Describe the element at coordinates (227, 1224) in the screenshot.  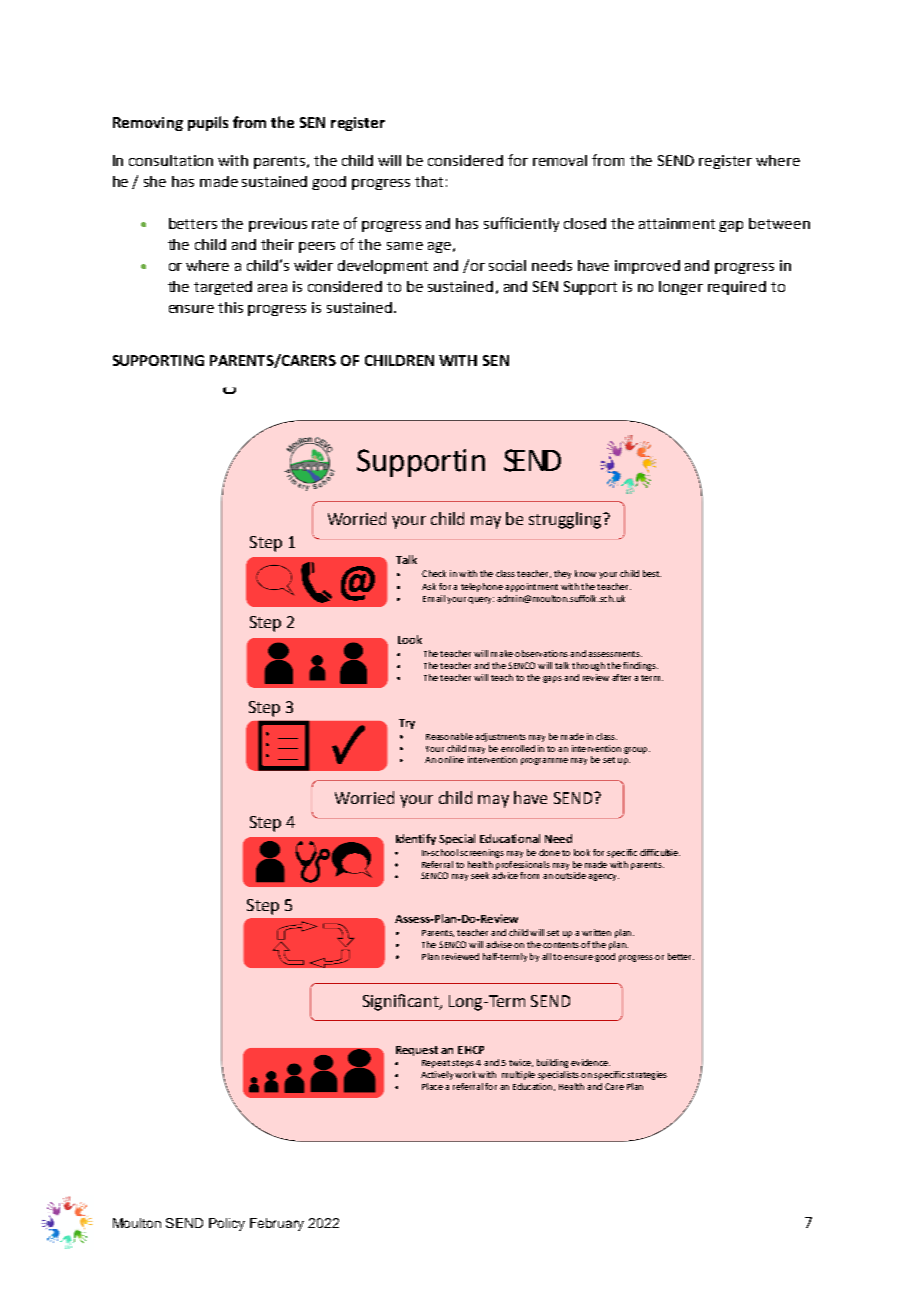
I see `Policy` at that location.
